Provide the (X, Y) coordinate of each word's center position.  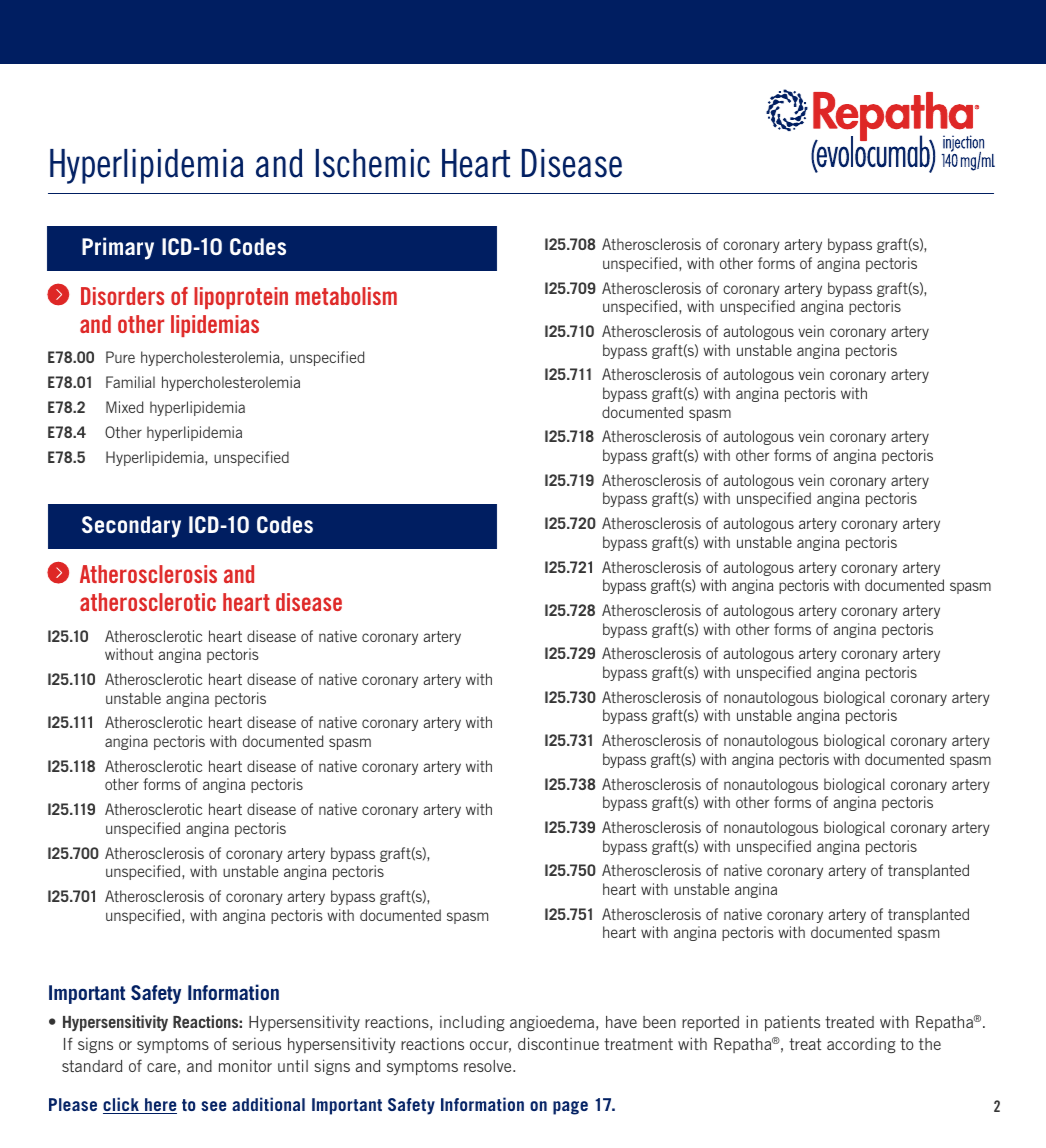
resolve (489, 1066)
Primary (118, 248)
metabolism (346, 296)
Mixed (125, 407)
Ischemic (373, 163)
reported (710, 1023)
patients (792, 1023)
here (160, 1106)
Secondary (131, 527)
